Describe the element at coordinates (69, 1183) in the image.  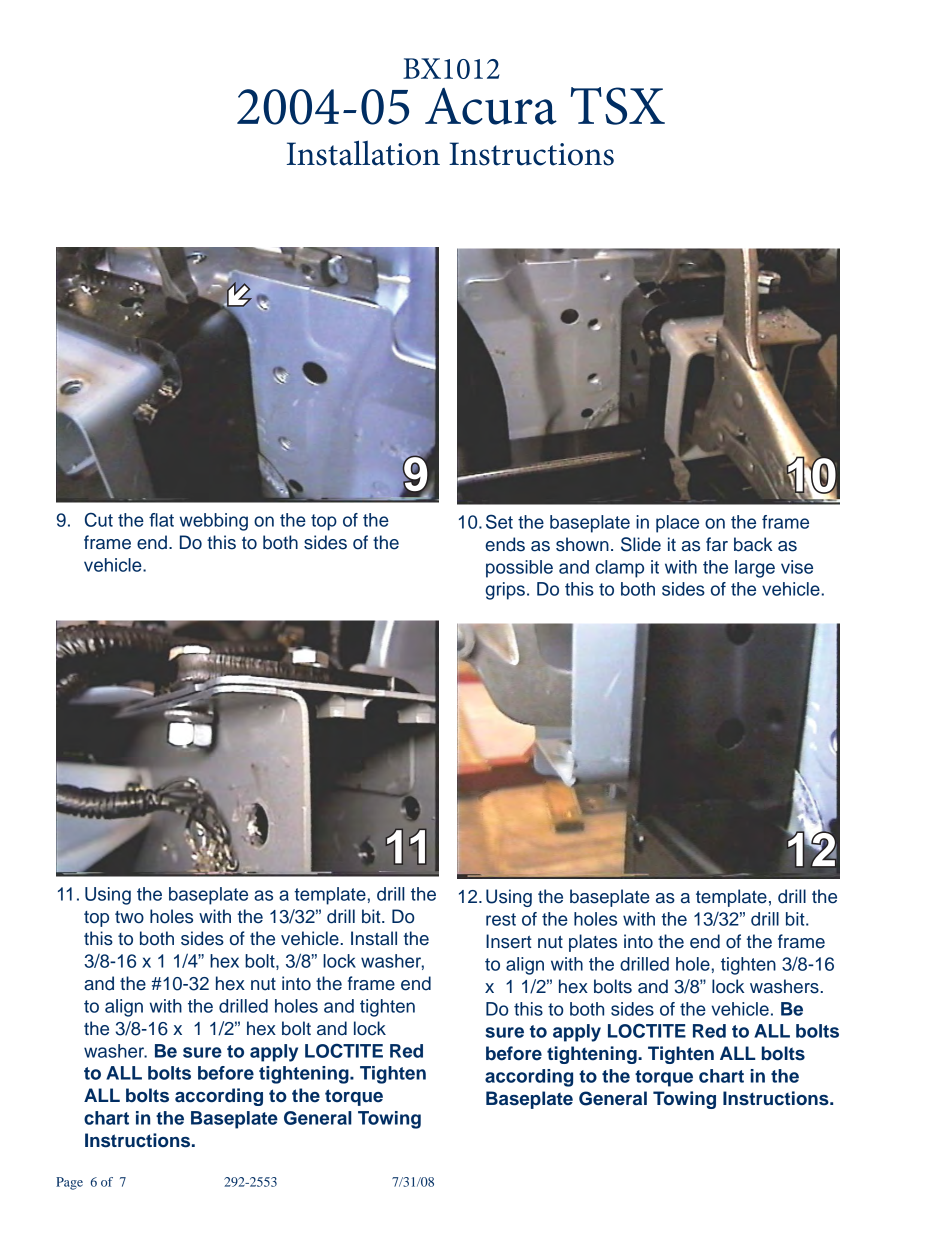
I see `Page` at that location.
